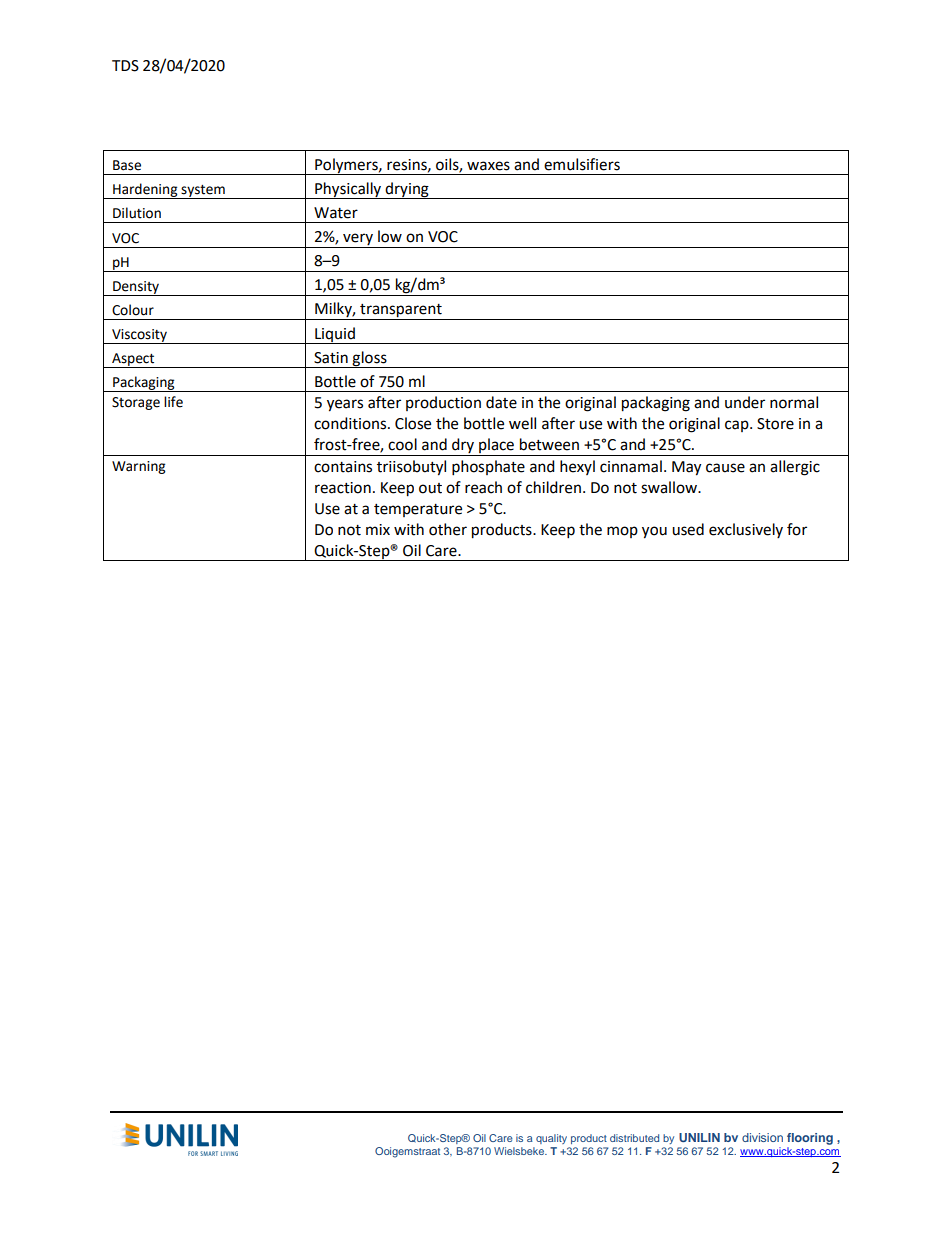  I want to click on place, so click(496, 447).
